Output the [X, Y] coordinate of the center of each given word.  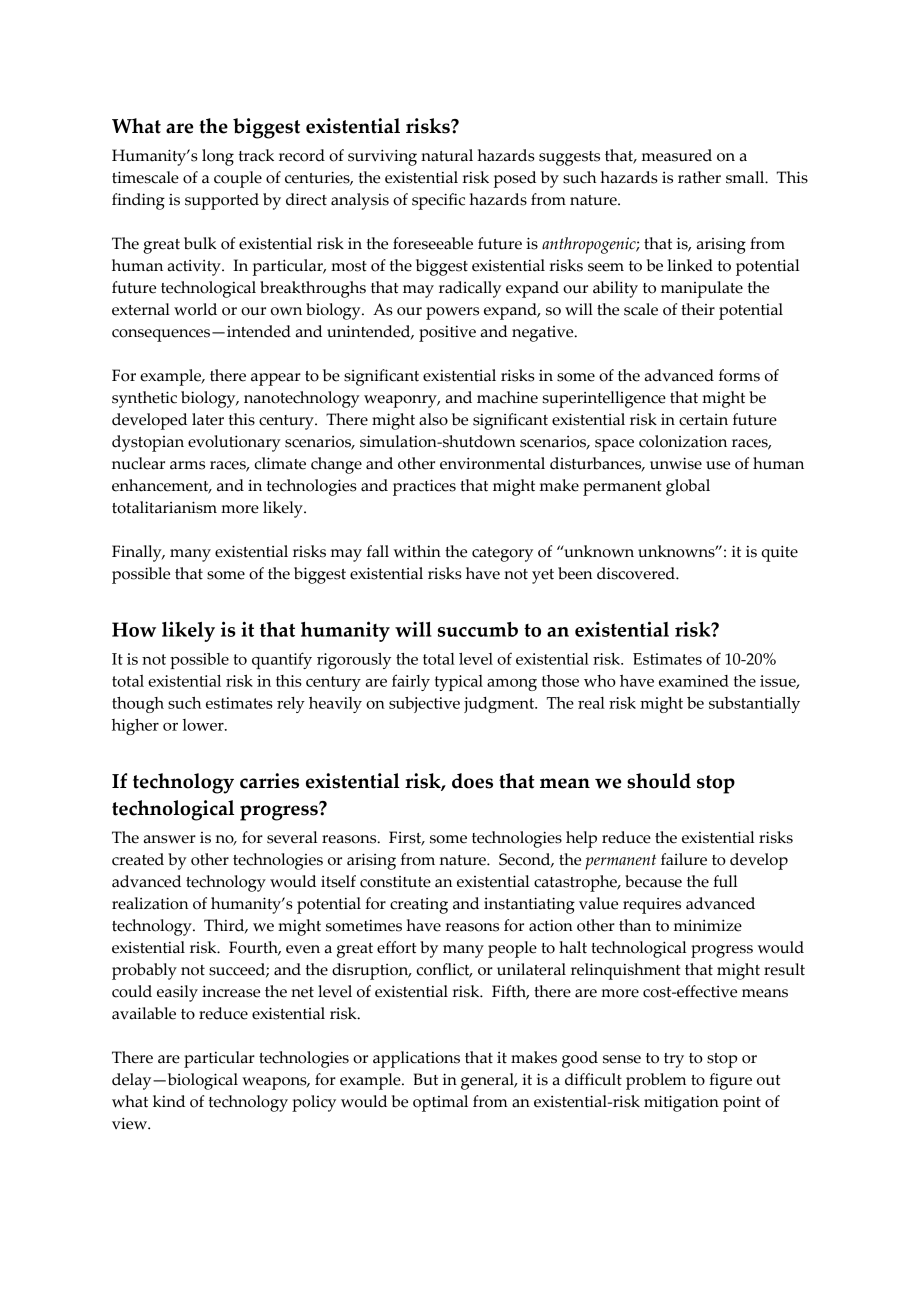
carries [269, 781]
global [688, 487]
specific [438, 201]
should [659, 781]
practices [424, 487]
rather [699, 177]
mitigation [681, 1103]
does [472, 781]
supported [222, 201]
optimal [440, 1103]
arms [187, 465]
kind [169, 1101]
